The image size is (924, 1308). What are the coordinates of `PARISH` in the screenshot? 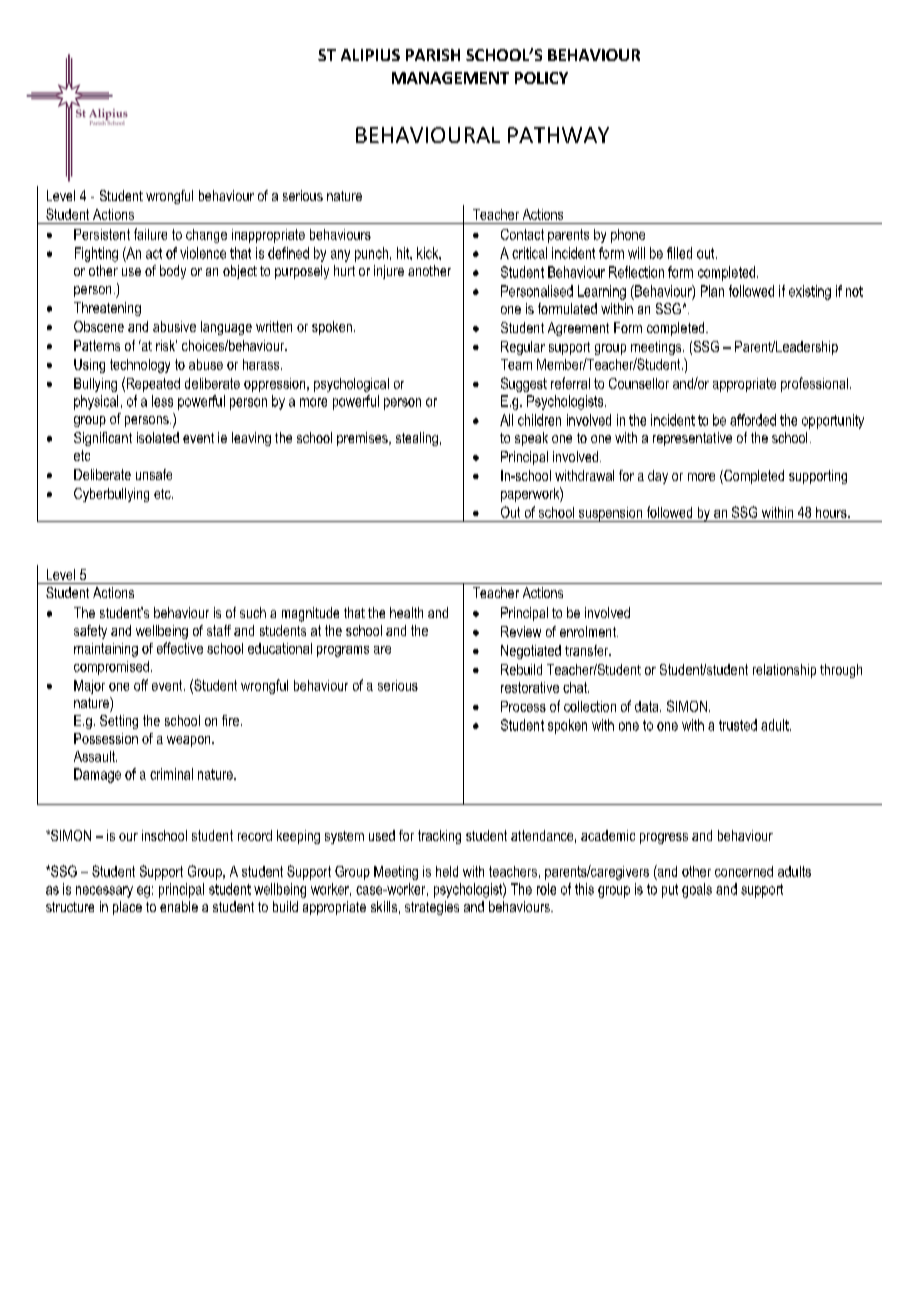 It's located at (433, 55).
